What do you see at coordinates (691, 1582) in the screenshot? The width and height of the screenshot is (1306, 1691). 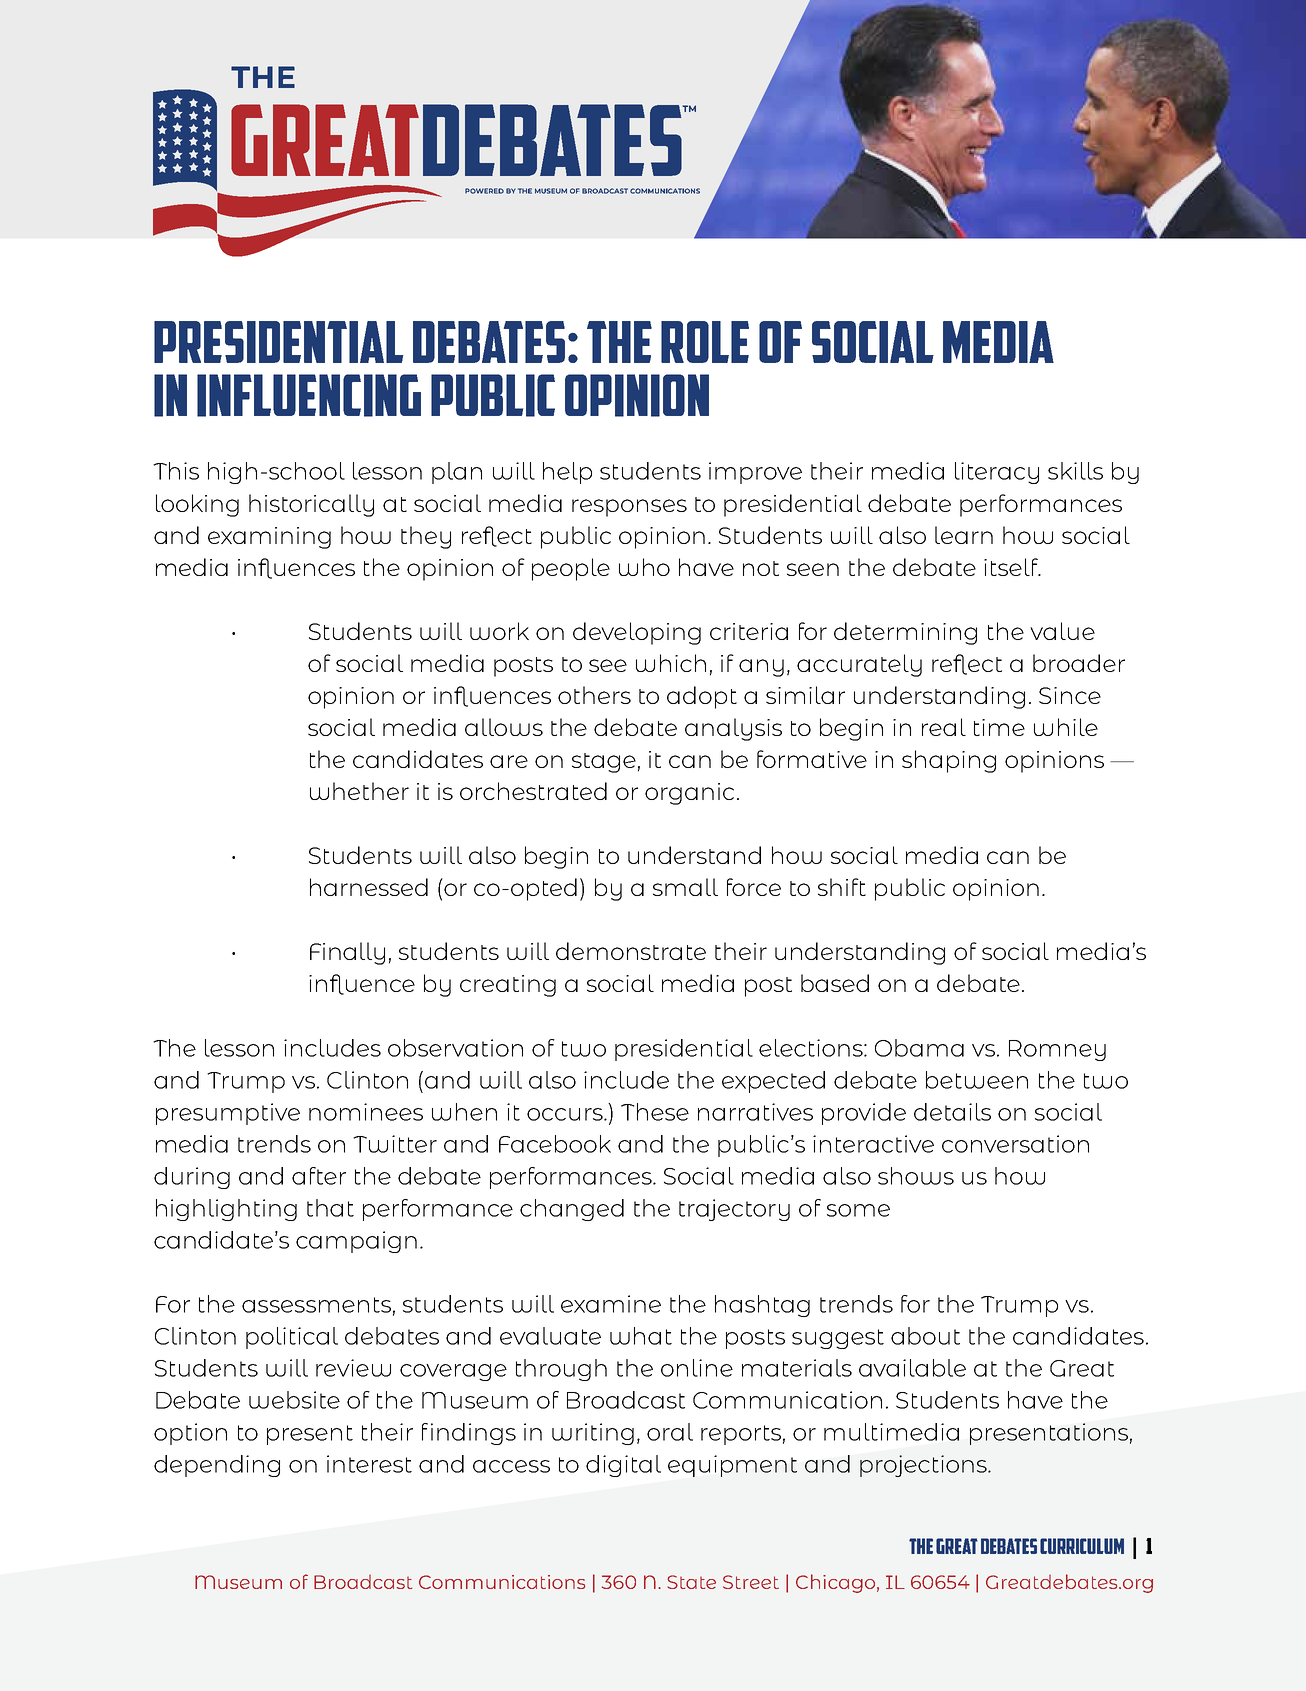 I see `State` at bounding box center [691, 1582].
